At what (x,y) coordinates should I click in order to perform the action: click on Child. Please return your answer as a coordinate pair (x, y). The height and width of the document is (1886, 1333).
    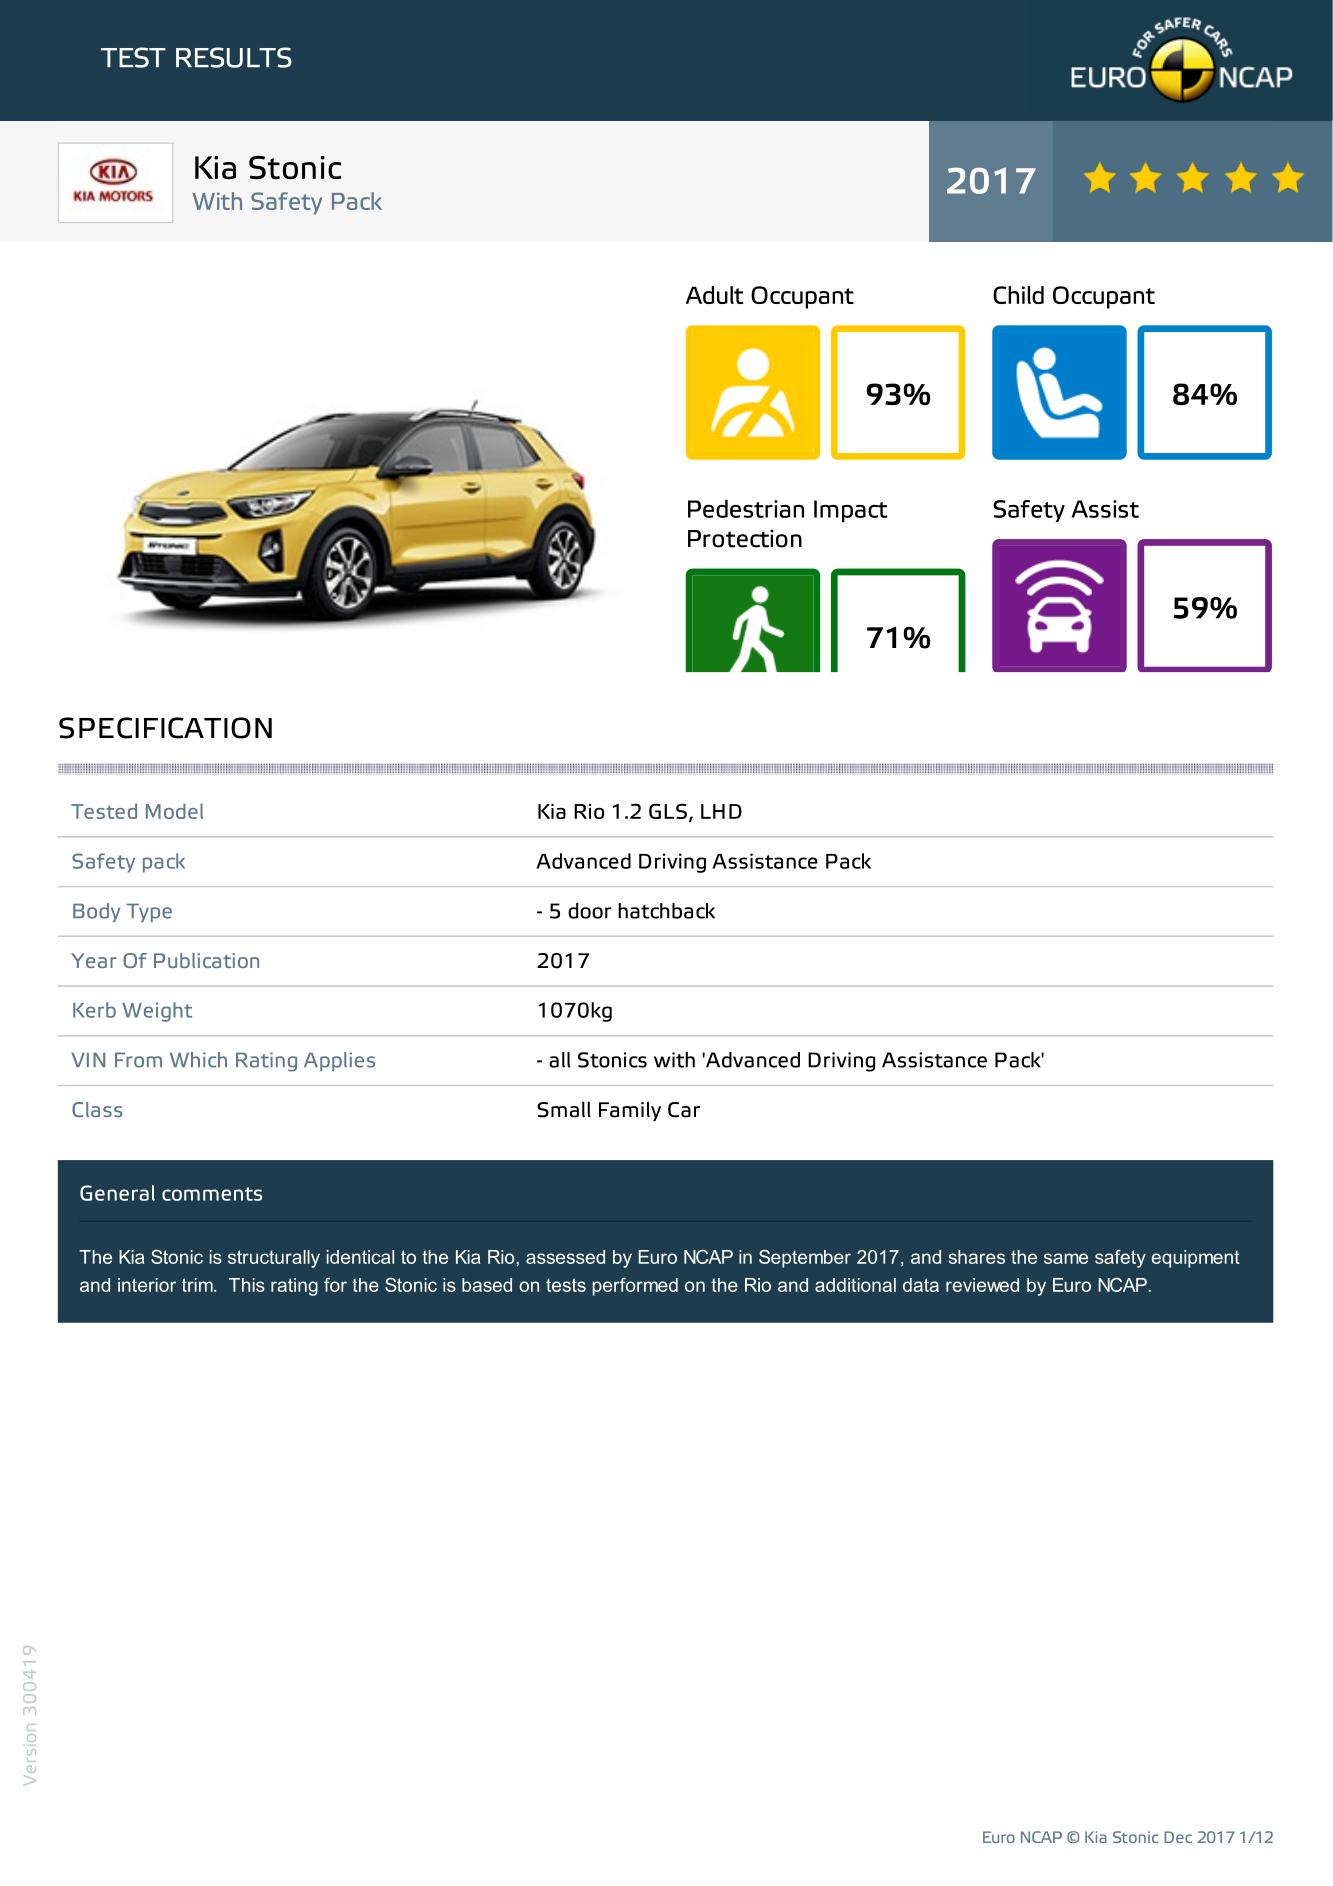
    Looking at the image, I should click on (1018, 295).
